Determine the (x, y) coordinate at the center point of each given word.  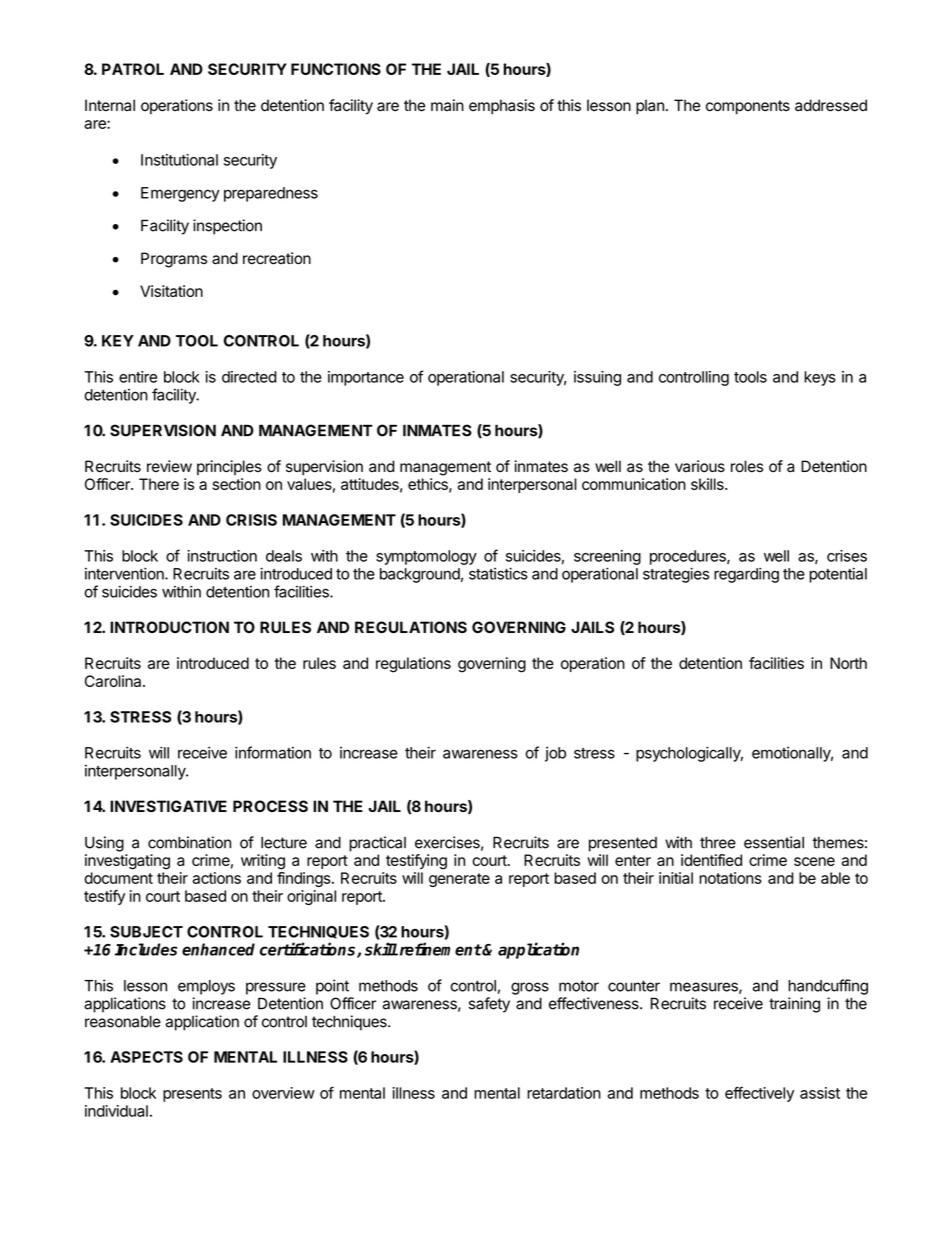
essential (774, 842)
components (748, 107)
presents (192, 1095)
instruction (222, 556)
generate (459, 880)
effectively (759, 1094)
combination (189, 842)
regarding (746, 575)
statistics (498, 573)
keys (820, 378)
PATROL (133, 69)
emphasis (502, 106)
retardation (564, 1093)
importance (366, 378)
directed (249, 377)
